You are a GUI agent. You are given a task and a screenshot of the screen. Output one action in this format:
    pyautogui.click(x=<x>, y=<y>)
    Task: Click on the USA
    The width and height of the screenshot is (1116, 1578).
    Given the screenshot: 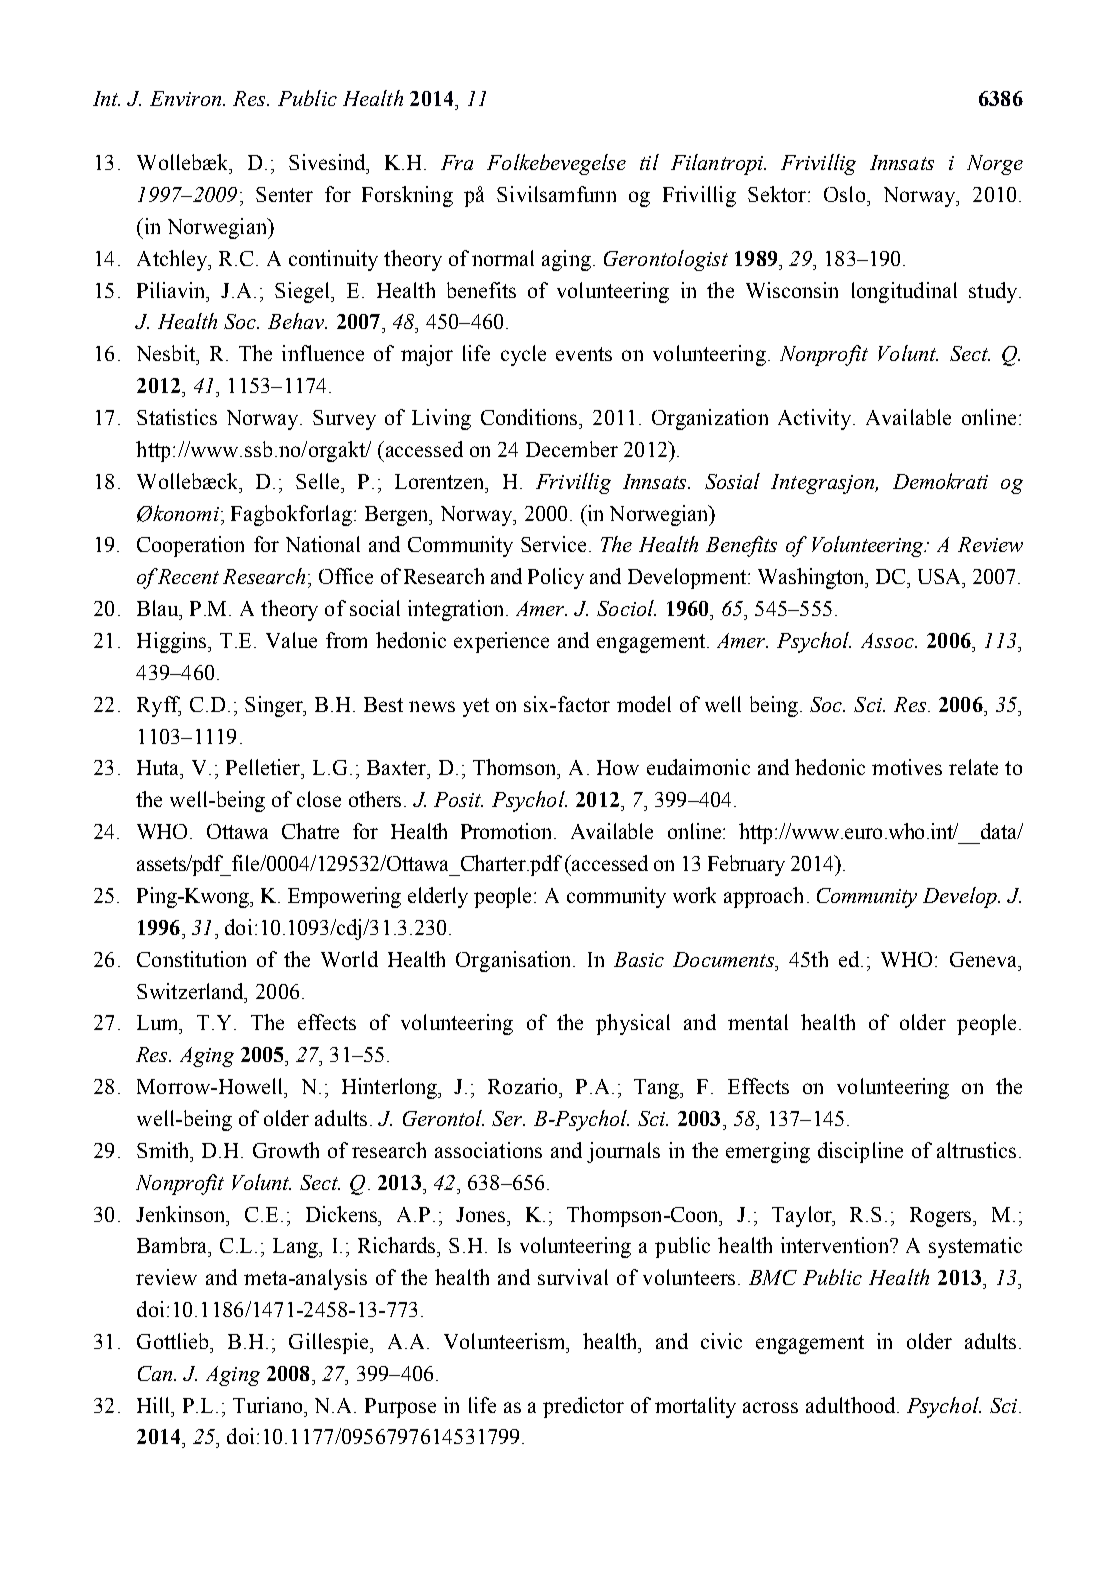 What is the action you would take?
    pyautogui.click(x=940, y=576)
